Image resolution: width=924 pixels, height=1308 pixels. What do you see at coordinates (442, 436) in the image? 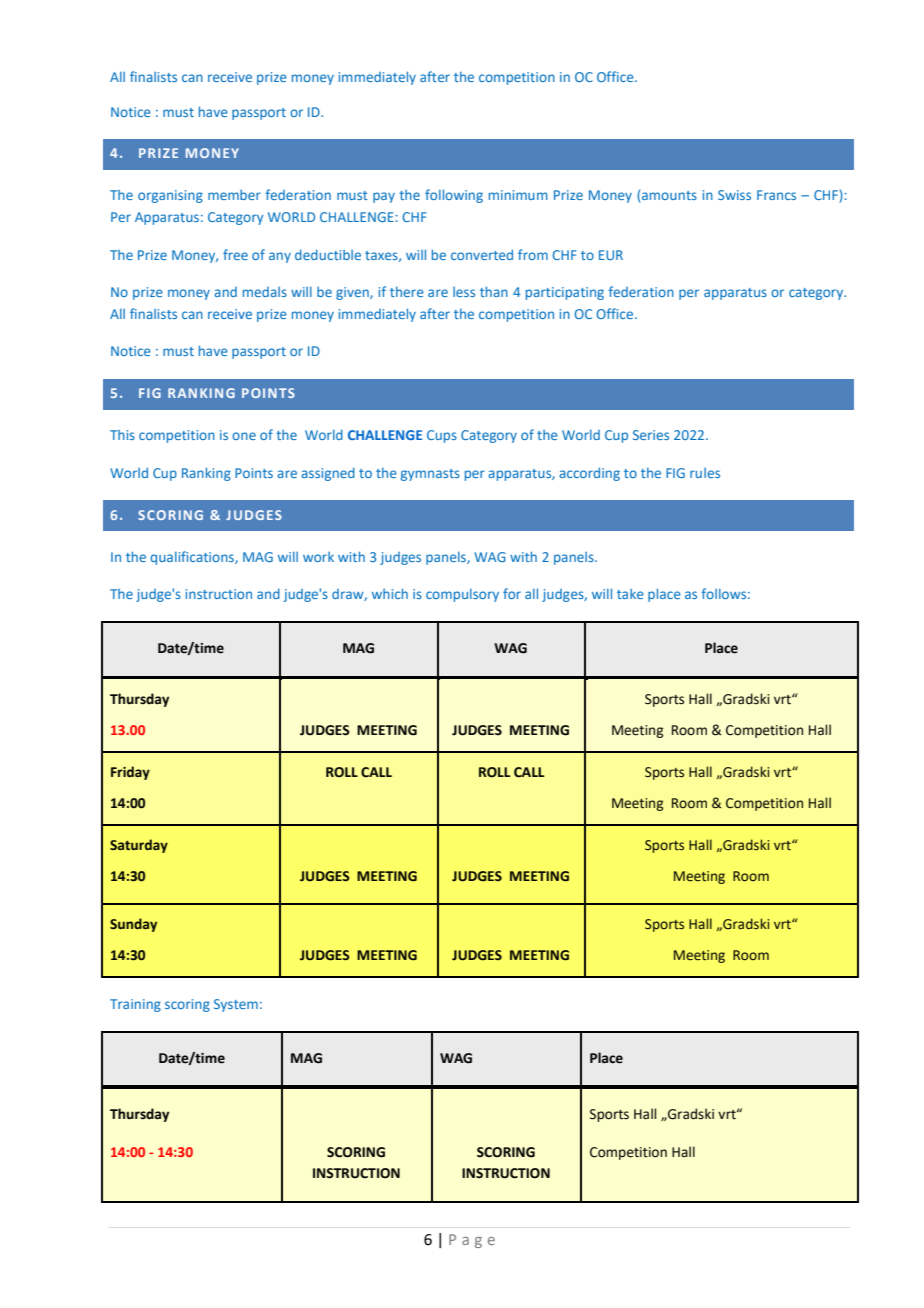
I see `Cups` at bounding box center [442, 436].
